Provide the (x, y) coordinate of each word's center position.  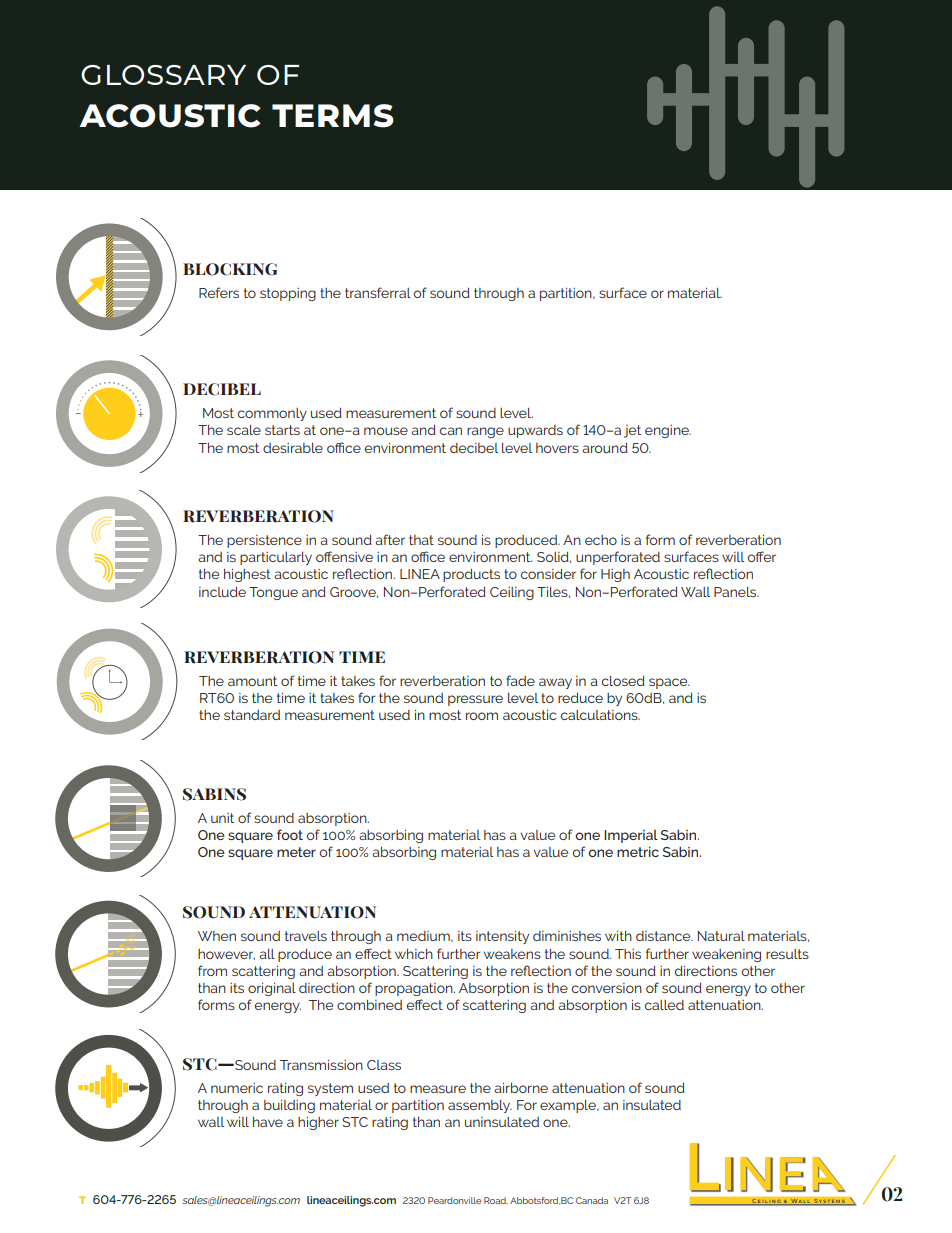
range (485, 432)
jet (632, 431)
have (268, 1122)
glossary (163, 75)
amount (252, 681)
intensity (502, 937)
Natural (721, 936)
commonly (272, 414)
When (217, 936)
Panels (736, 592)
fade (520, 680)
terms (333, 116)
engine (668, 431)
